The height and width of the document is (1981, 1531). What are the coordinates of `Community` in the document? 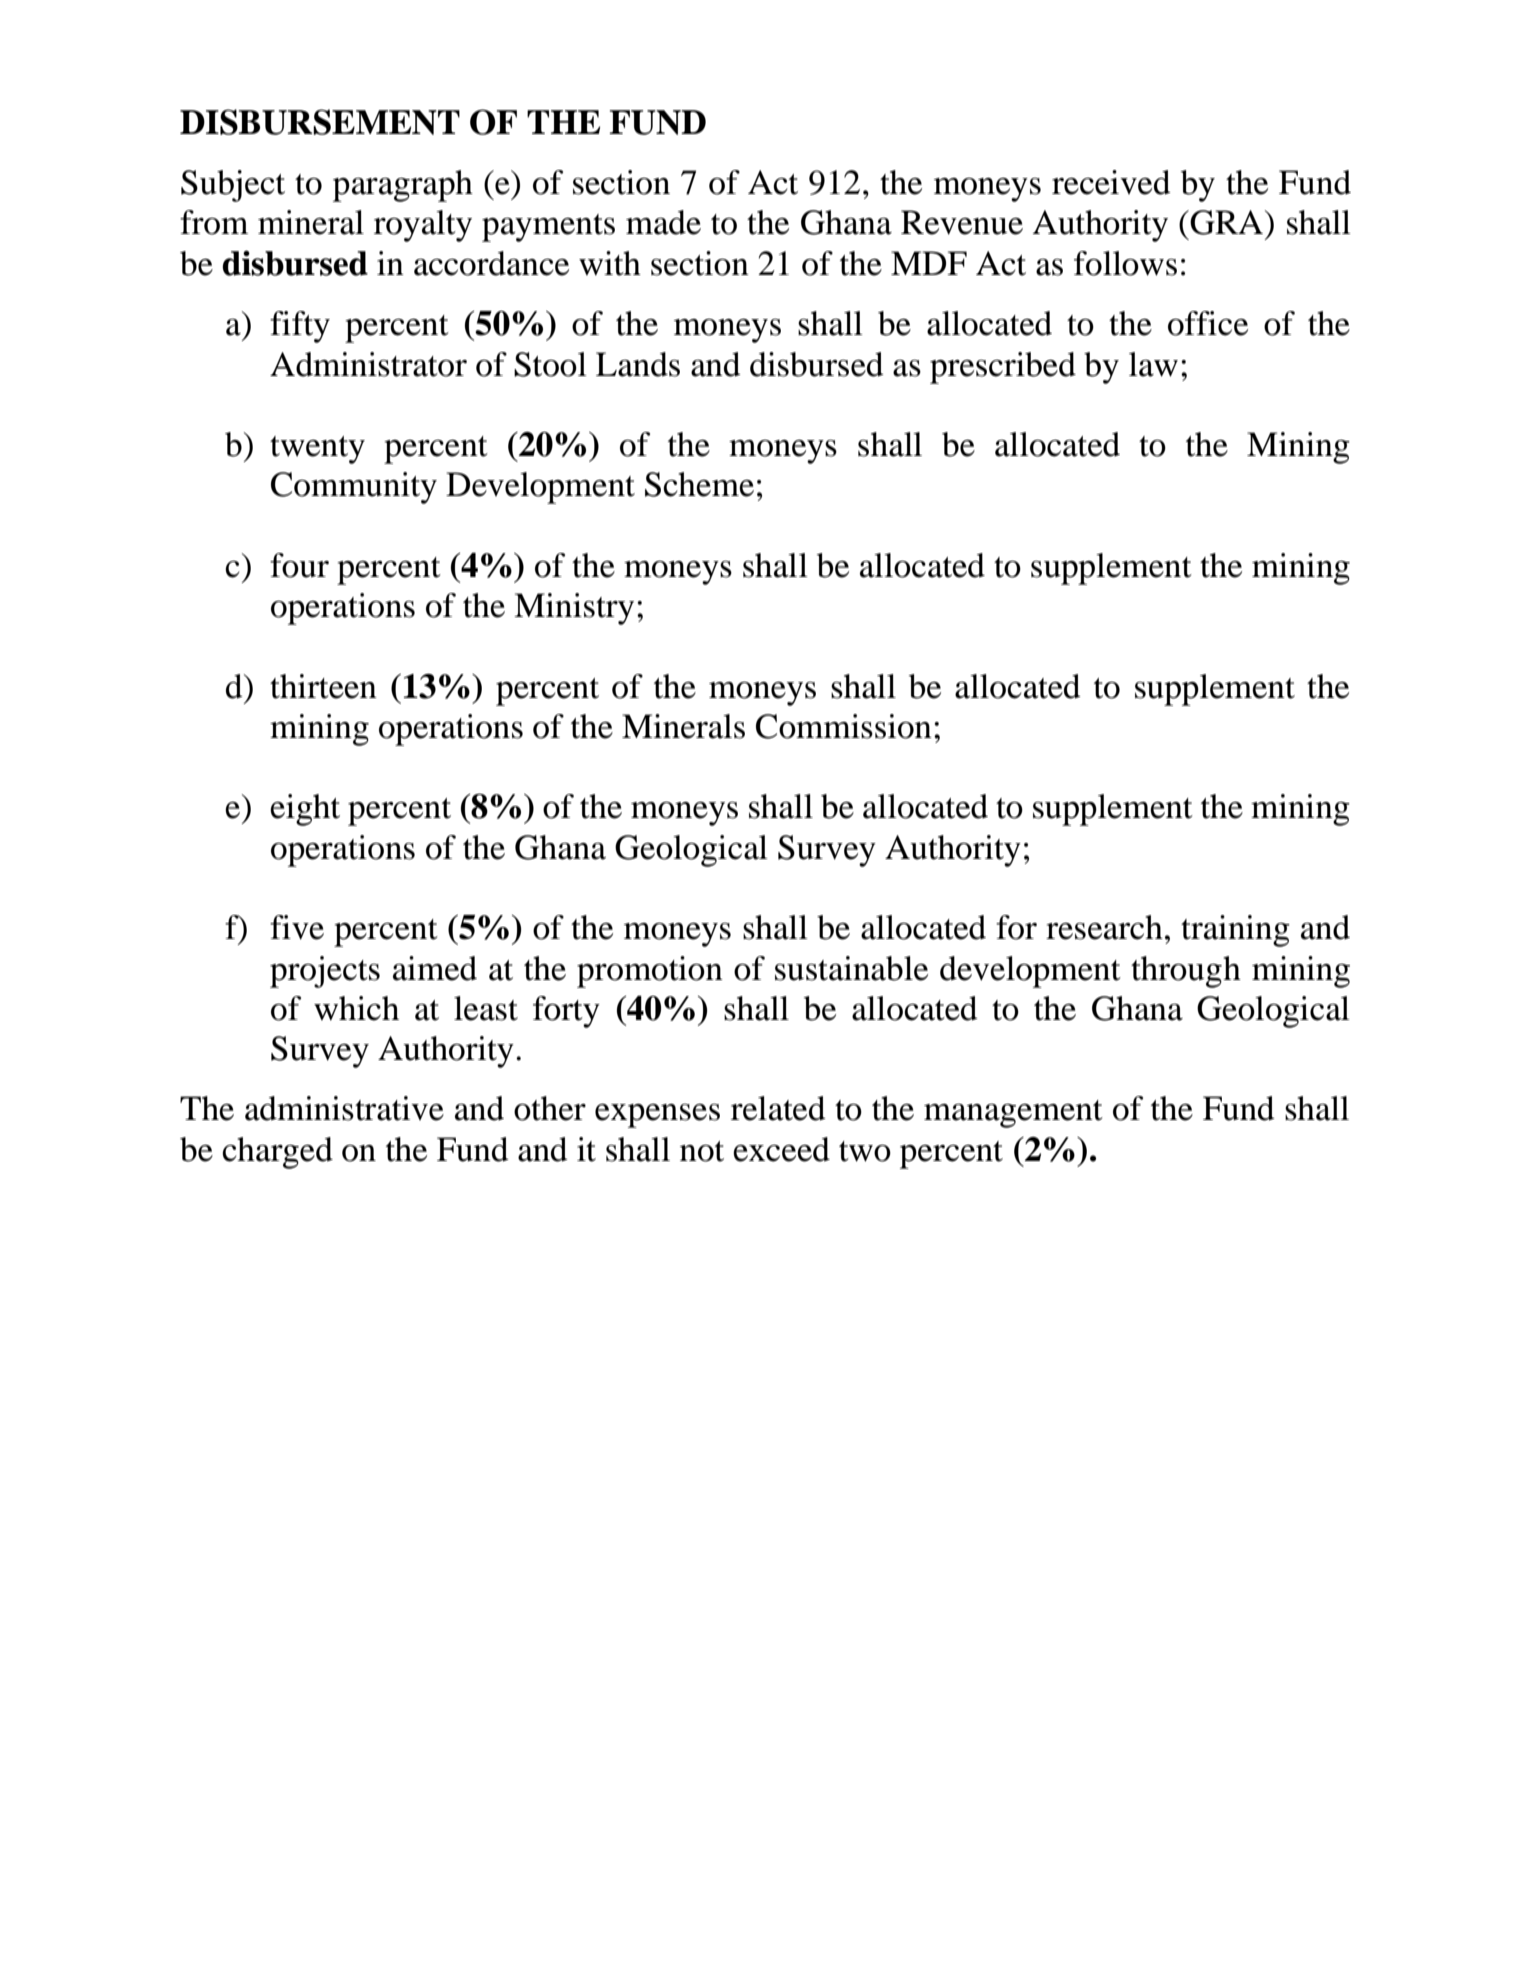 It's located at (354, 488).
